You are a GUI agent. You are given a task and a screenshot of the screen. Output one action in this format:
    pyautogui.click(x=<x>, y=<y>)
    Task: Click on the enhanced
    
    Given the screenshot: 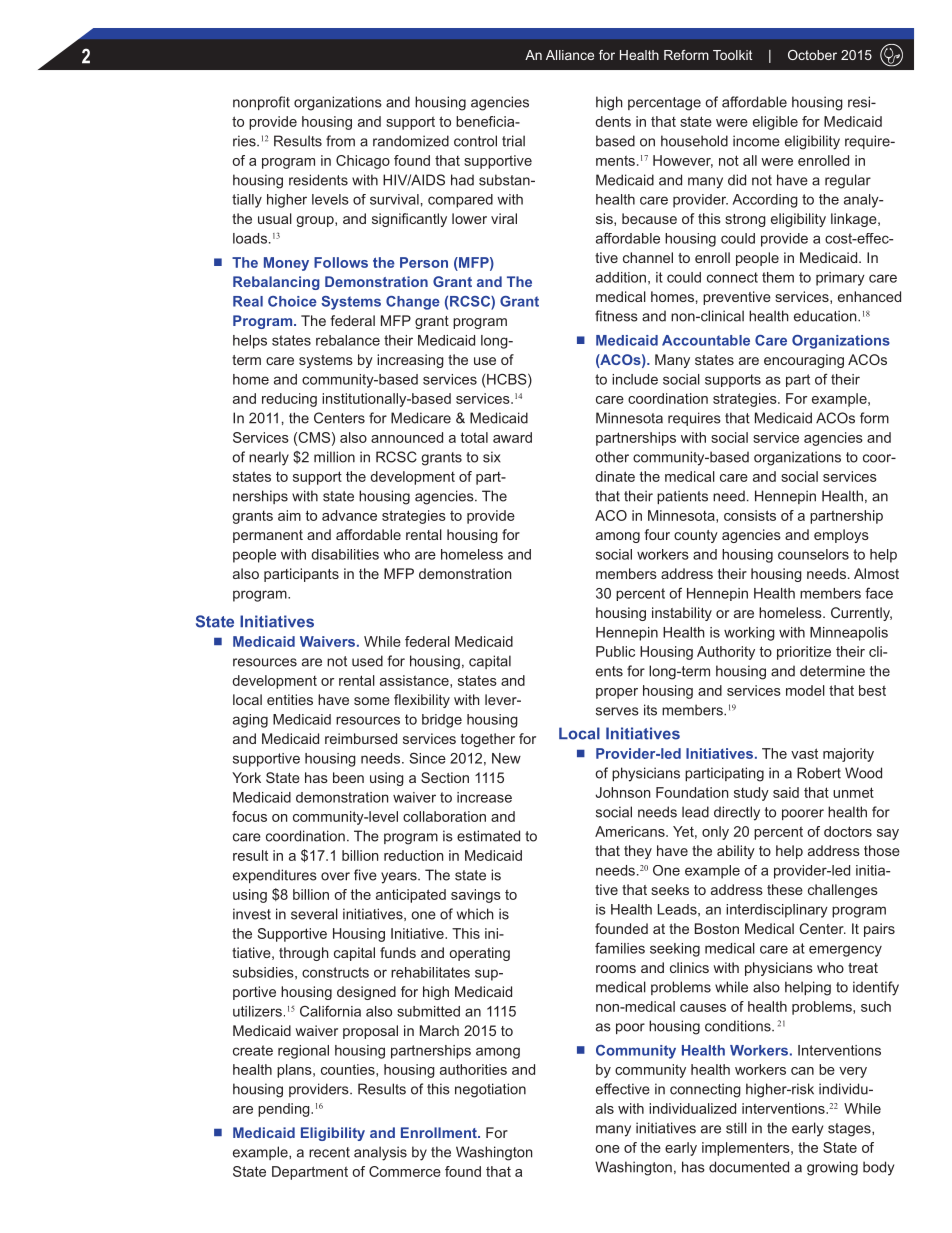 What is the action you would take?
    pyautogui.click(x=869, y=296)
